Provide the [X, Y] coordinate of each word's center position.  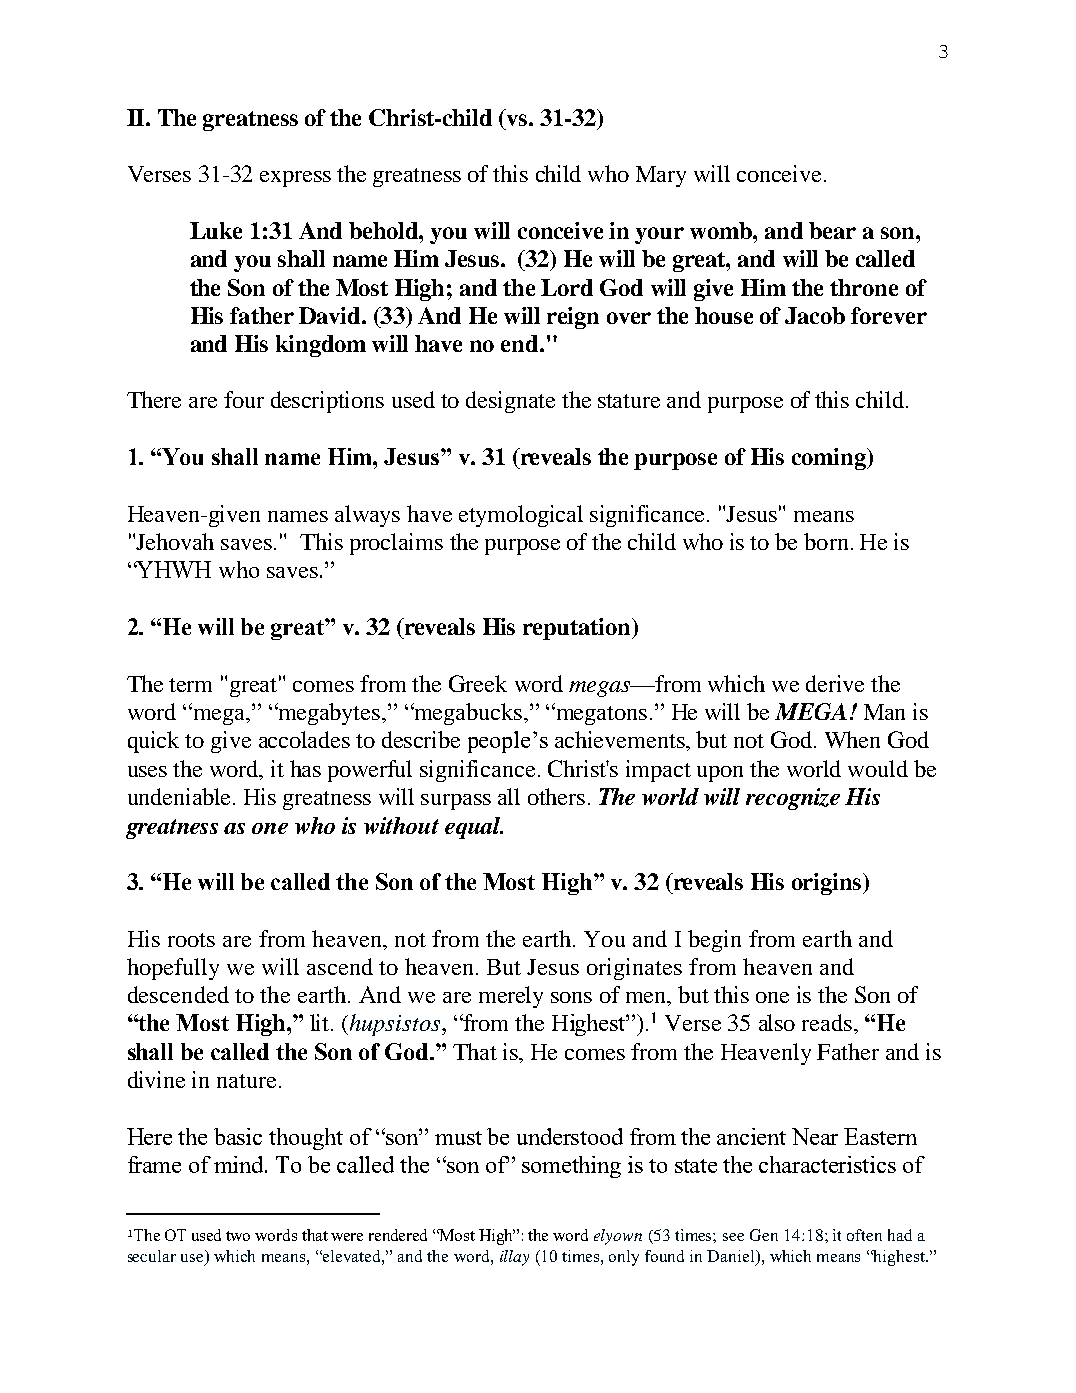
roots [191, 940]
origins [828, 884]
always [367, 516]
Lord [567, 287]
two [238, 1236]
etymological [521, 516]
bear [832, 230]
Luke [216, 230]
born [826, 541]
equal [474, 828]
